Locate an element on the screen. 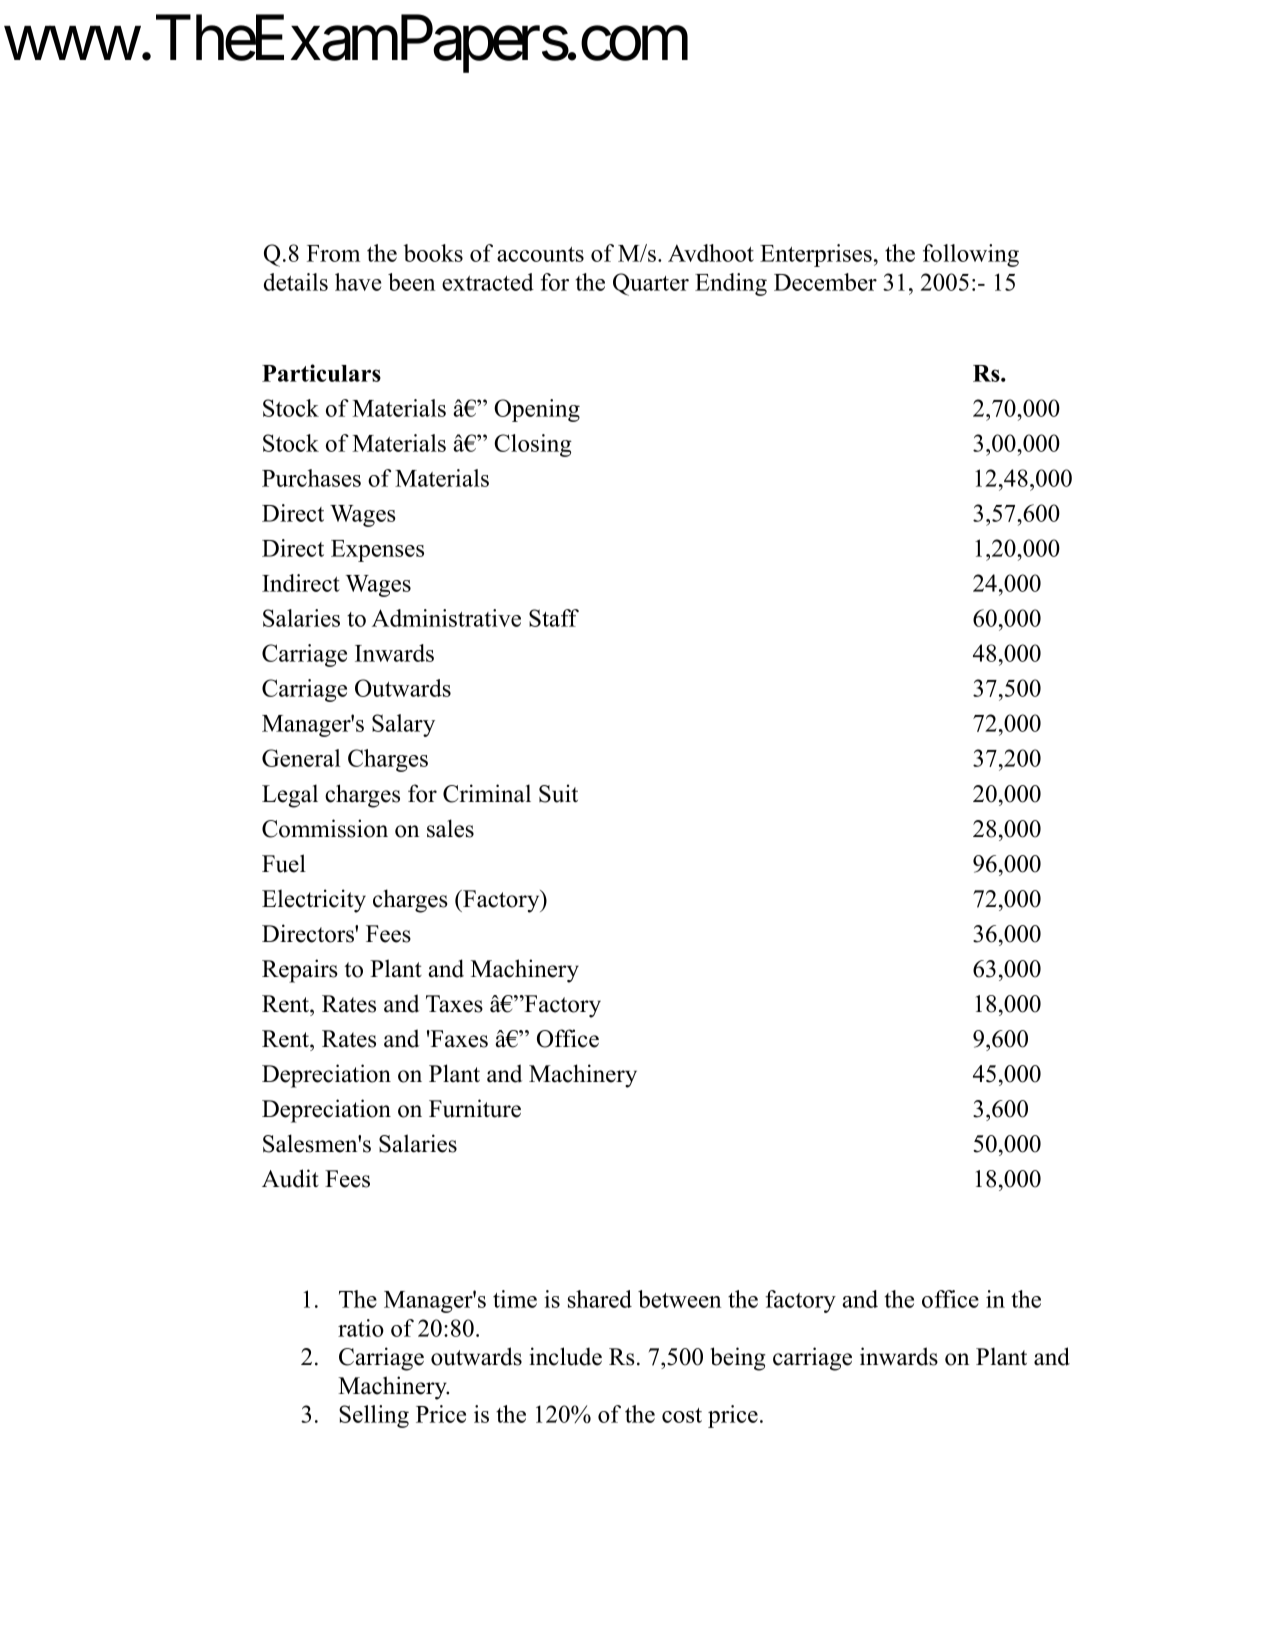  Selling is located at coordinates (374, 1416).
